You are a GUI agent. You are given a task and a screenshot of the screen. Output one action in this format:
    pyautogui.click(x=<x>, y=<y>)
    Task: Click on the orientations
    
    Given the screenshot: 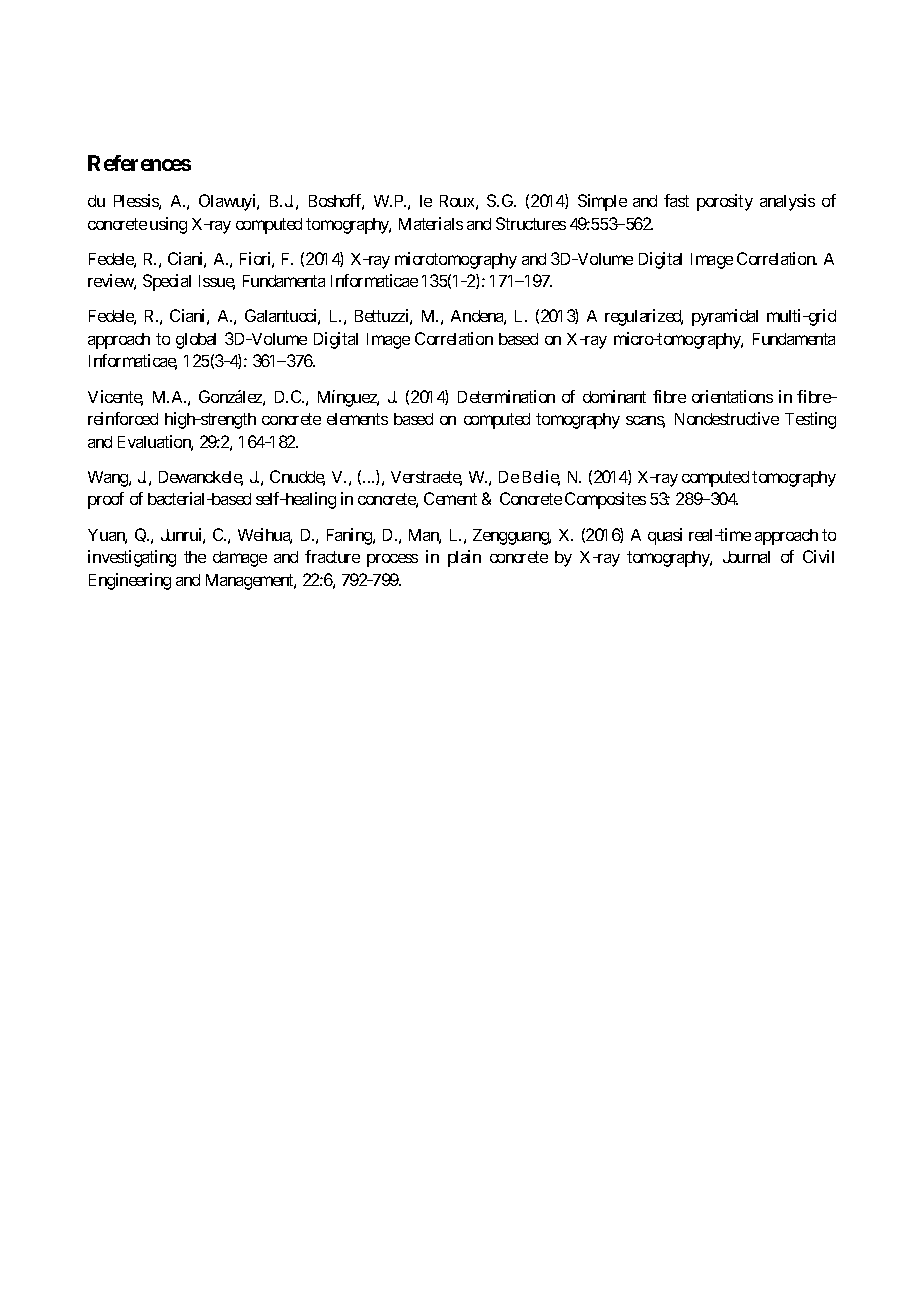 What is the action you would take?
    pyautogui.click(x=732, y=396)
